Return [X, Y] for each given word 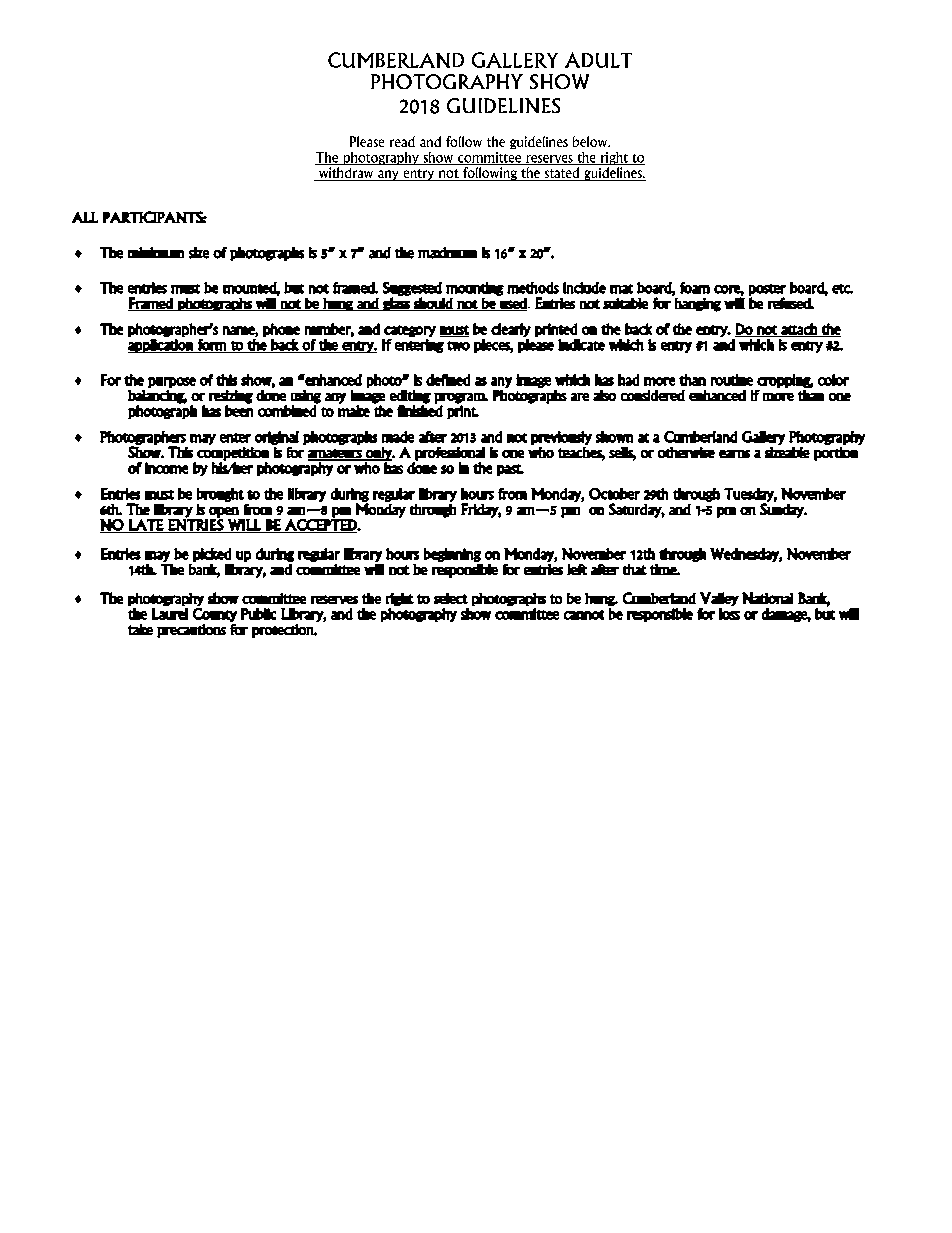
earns [734, 454]
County [215, 615]
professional [450, 454]
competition [233, 454]
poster [767, 291]
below [591, 141]
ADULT [598, 60]
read [402, 141]
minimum [156, 252]
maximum [447, 253]
